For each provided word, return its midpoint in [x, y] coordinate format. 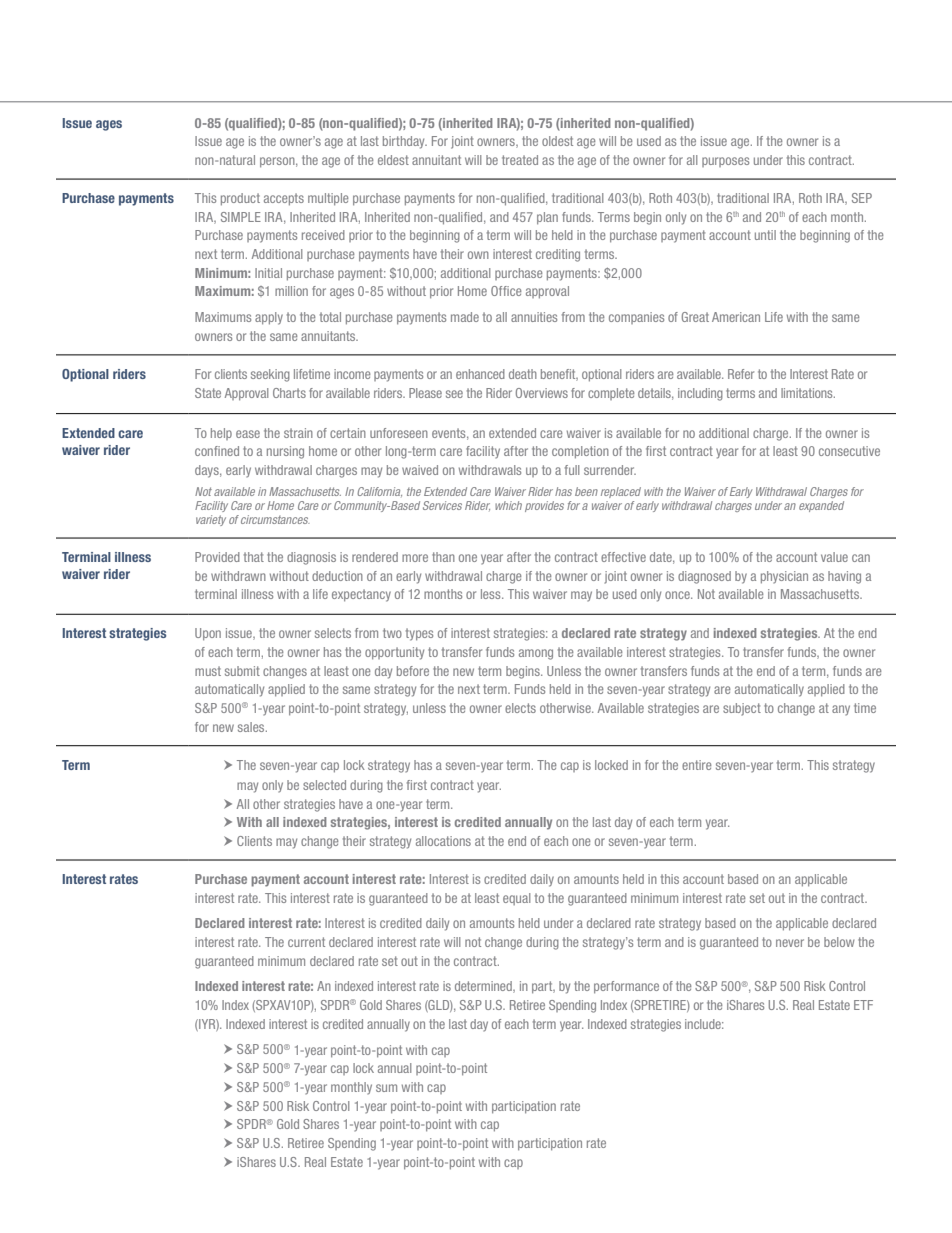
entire [696, 765]
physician [784, 577]
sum [386, 1088]
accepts [284, 199]
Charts [289, 393]
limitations [808, 393]
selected [324, 785]
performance [626, 987]
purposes [725, 162]
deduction [337, 576]
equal [516, 899]
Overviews [542, 393]
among [536, 654]
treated [520, 160]
